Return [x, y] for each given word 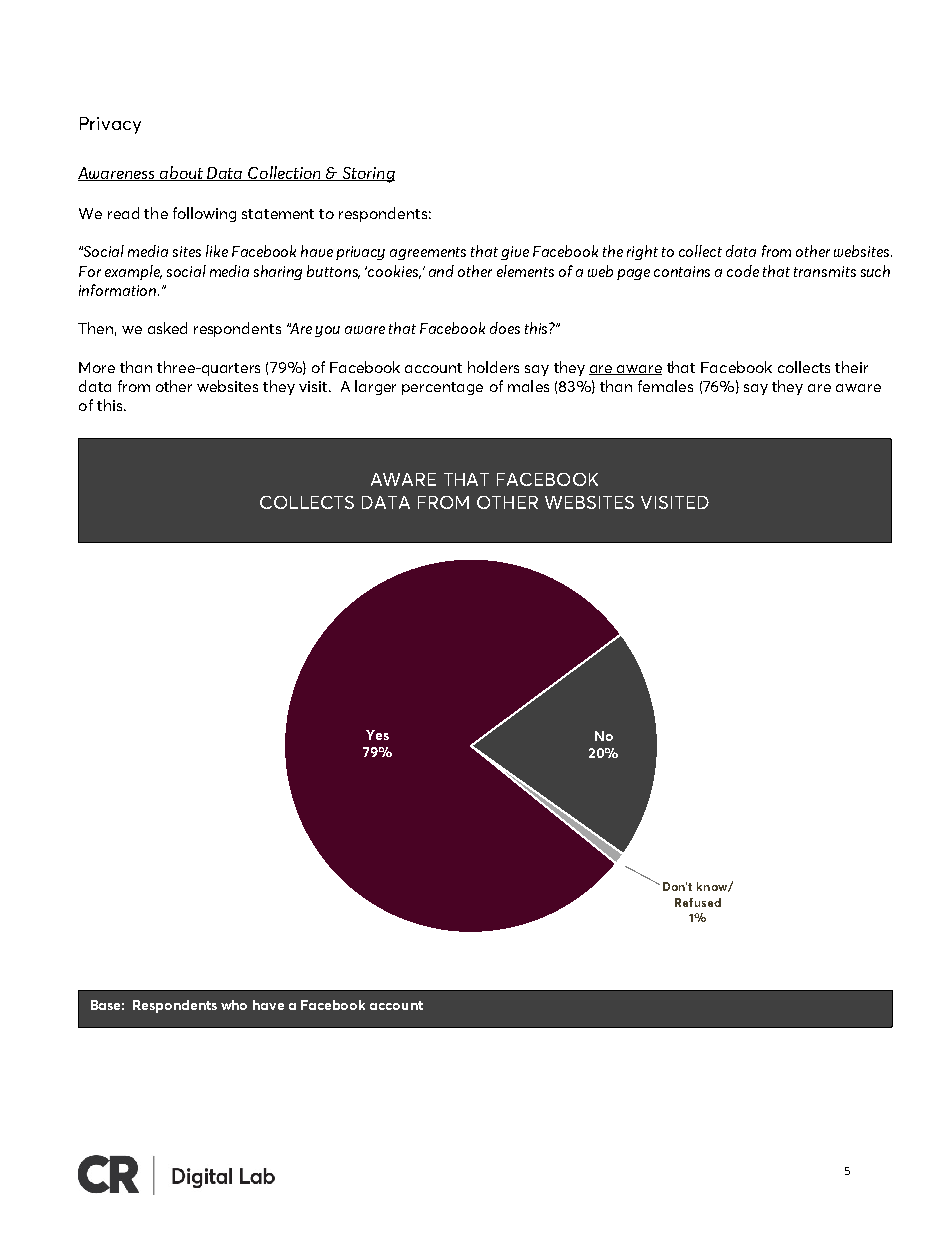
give [515, 253]
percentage [442, 388]
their [851, 367]
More [97, 367]
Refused [698, 902]
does [505, 328]
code [743, 271]
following [204, 214]
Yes [377, 735]
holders [493, 367]
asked [167, 328]
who [234, 1005]
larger [375, 387]
